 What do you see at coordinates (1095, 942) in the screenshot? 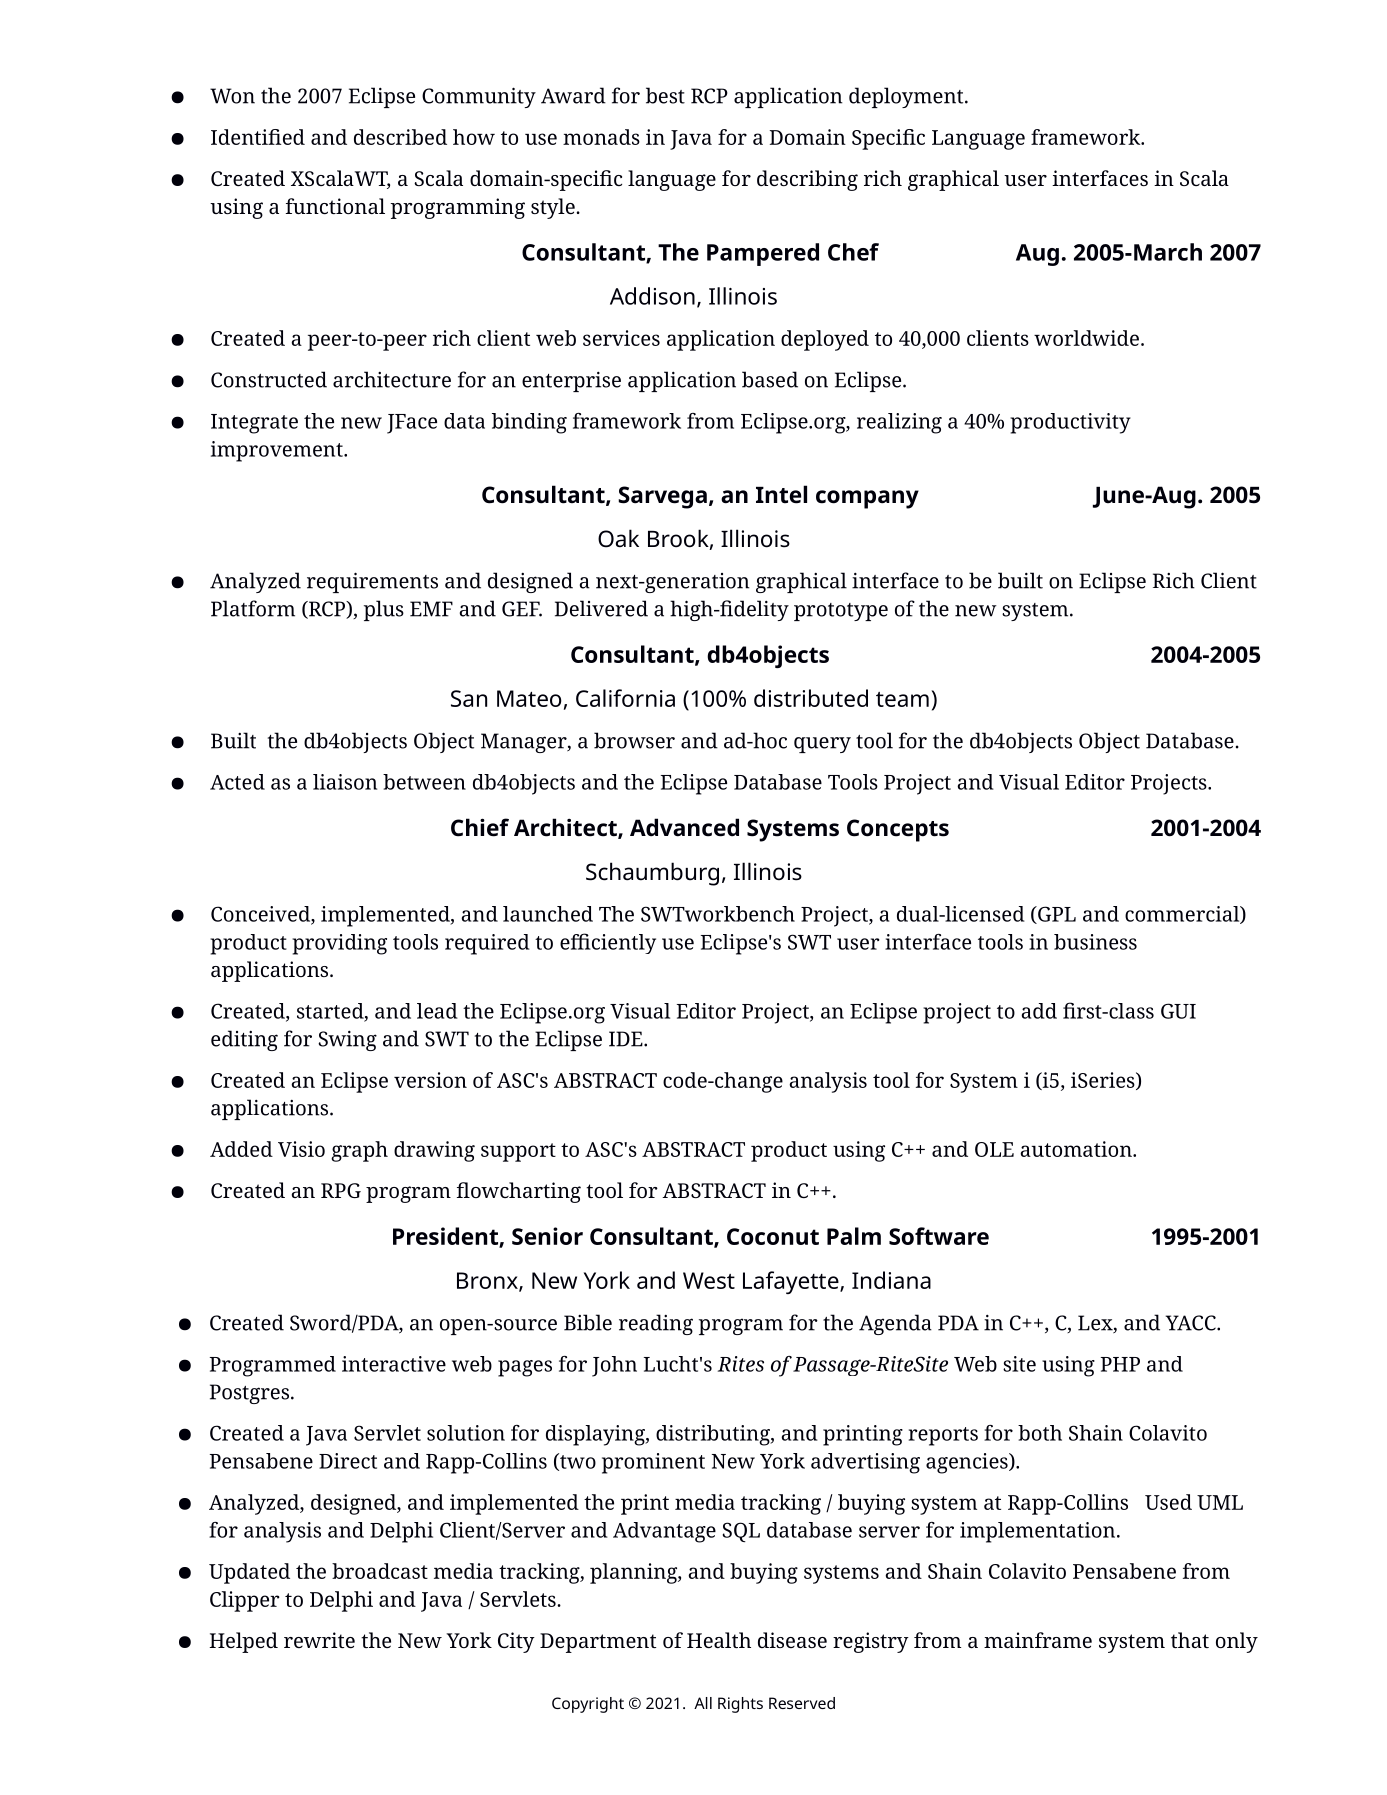
I see `business` at bounding box center [1095, 942].
